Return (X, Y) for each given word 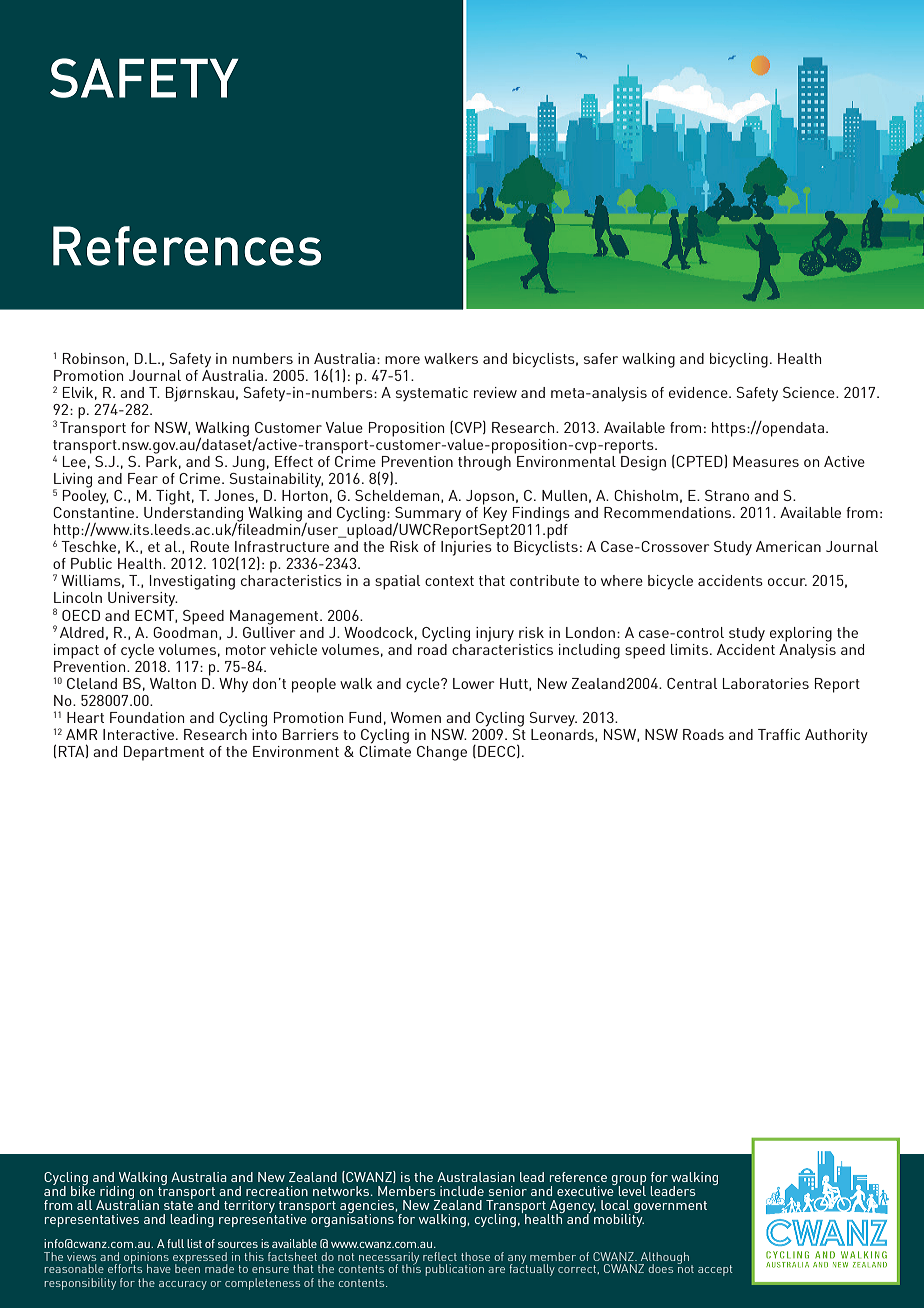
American (788, 546)
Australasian (476, 1177)
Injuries (466, 548)
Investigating (192, 582)
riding (116, 1194)
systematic (432, 394)
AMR (81, 734)
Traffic (779, 734)
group (629, 1181)
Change (442, 753)
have (159, 1268)
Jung (248, 463)
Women (416, 717)
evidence (699, 392)
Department (164, 753)
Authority (836, 736)
